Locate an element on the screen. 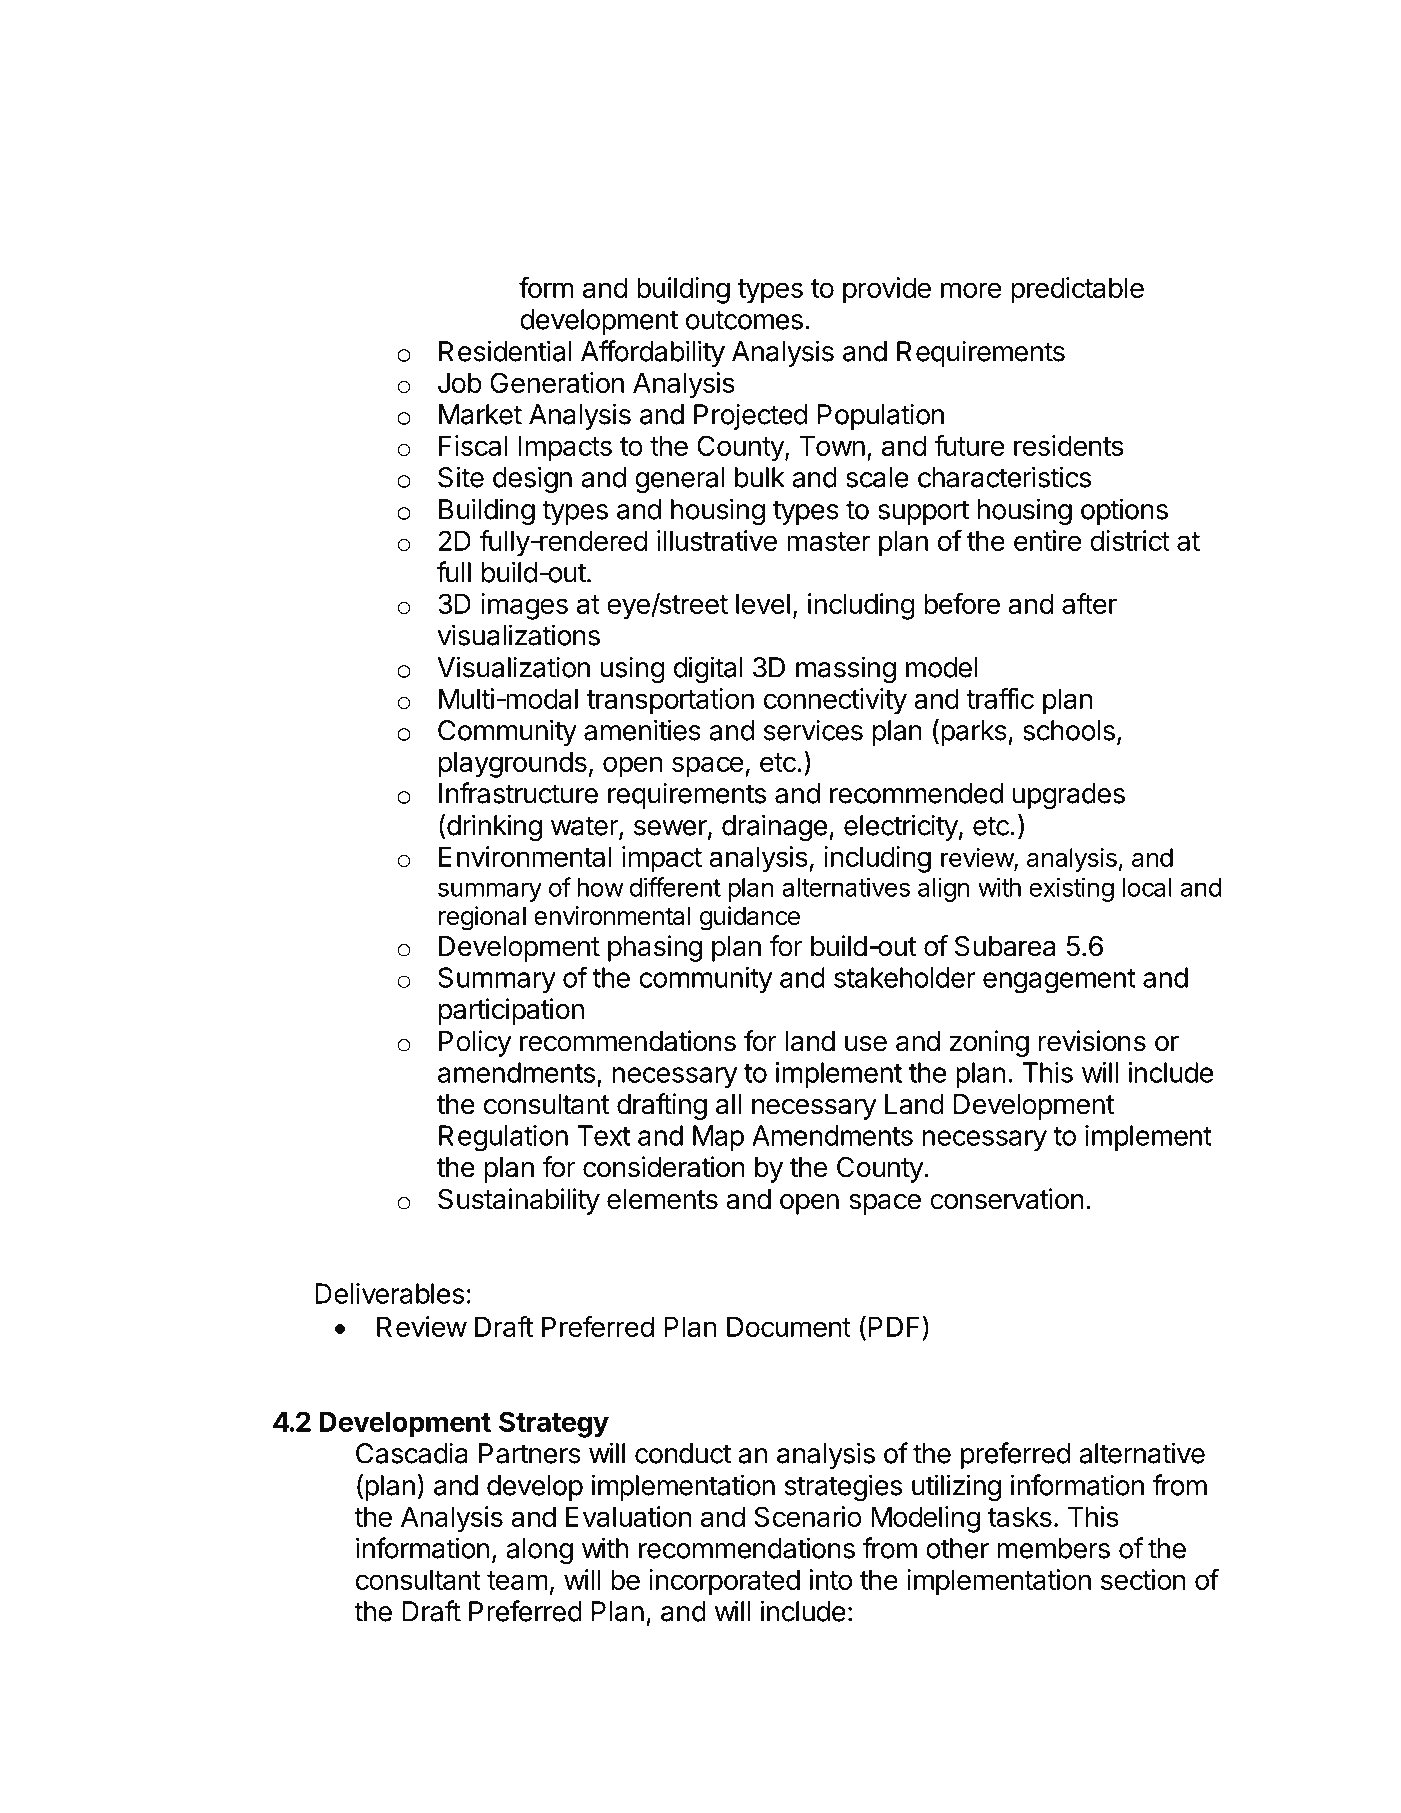 Image resolution: width=1401 pixels, height=1813 pixels. engagement is located at coordinates (1059, 981).
